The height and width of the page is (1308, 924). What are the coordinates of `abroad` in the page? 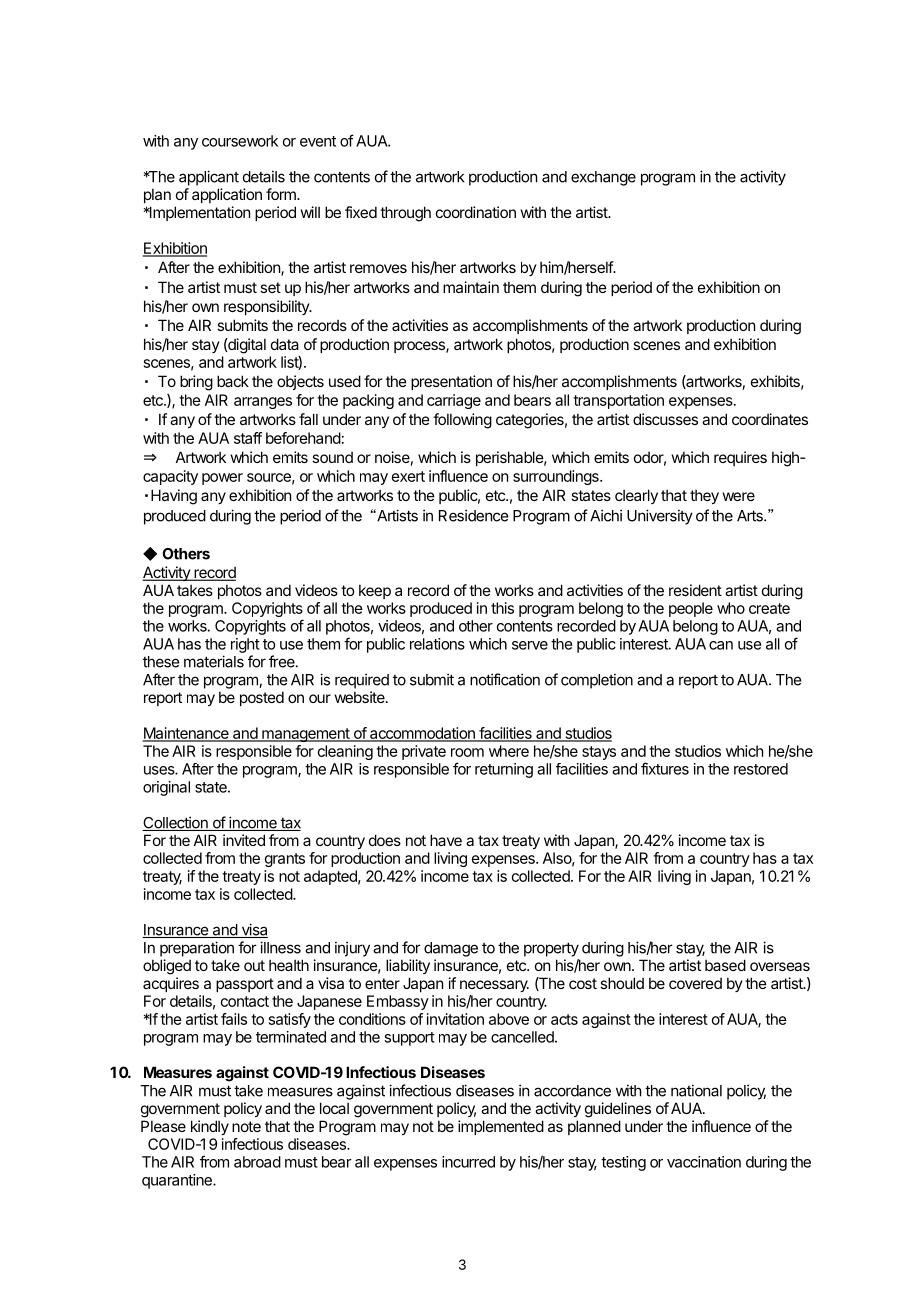 It's located at (257, 1162).
